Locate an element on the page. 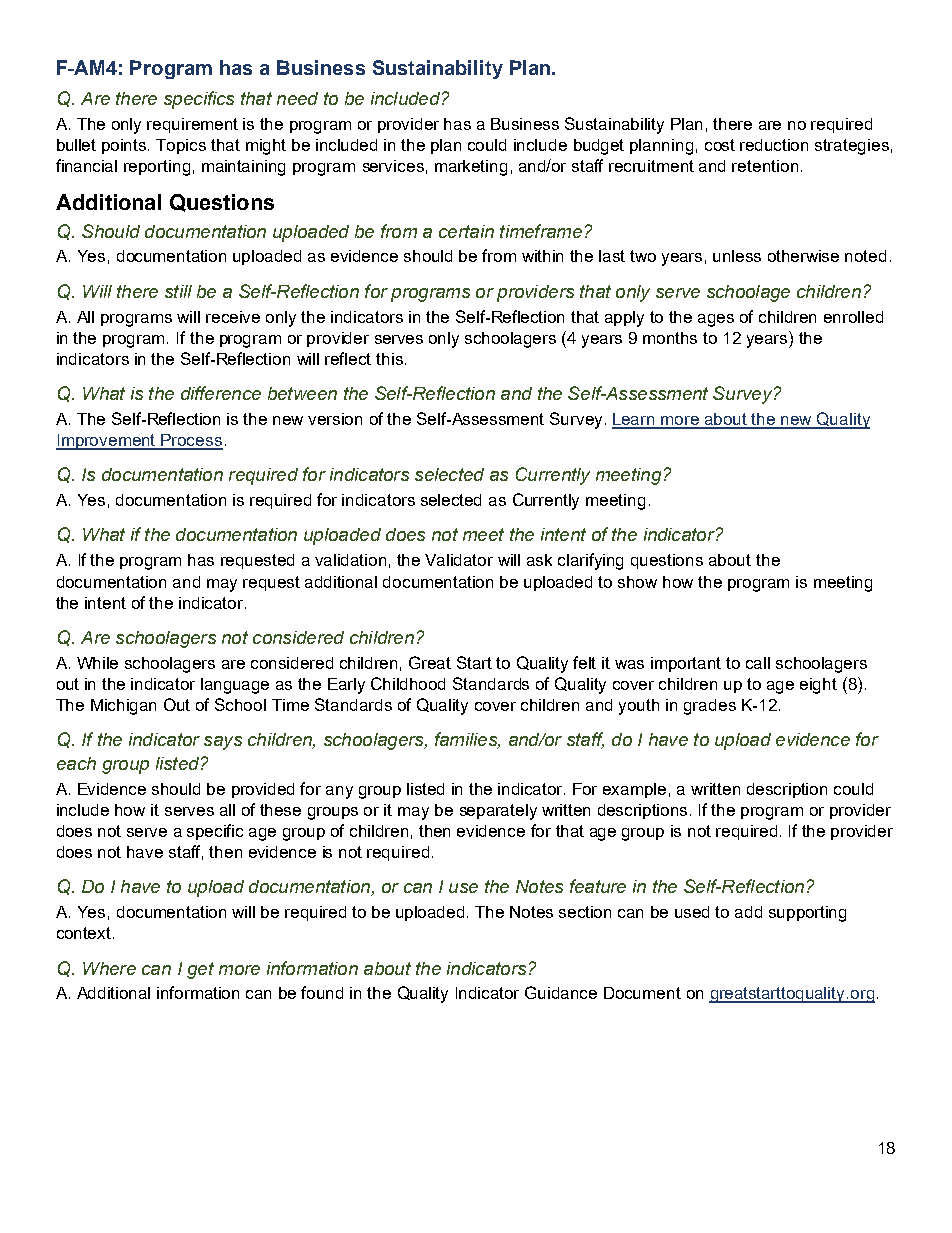 The image size is (952, 1233). Michigan is located at coordinates (123, 707).
